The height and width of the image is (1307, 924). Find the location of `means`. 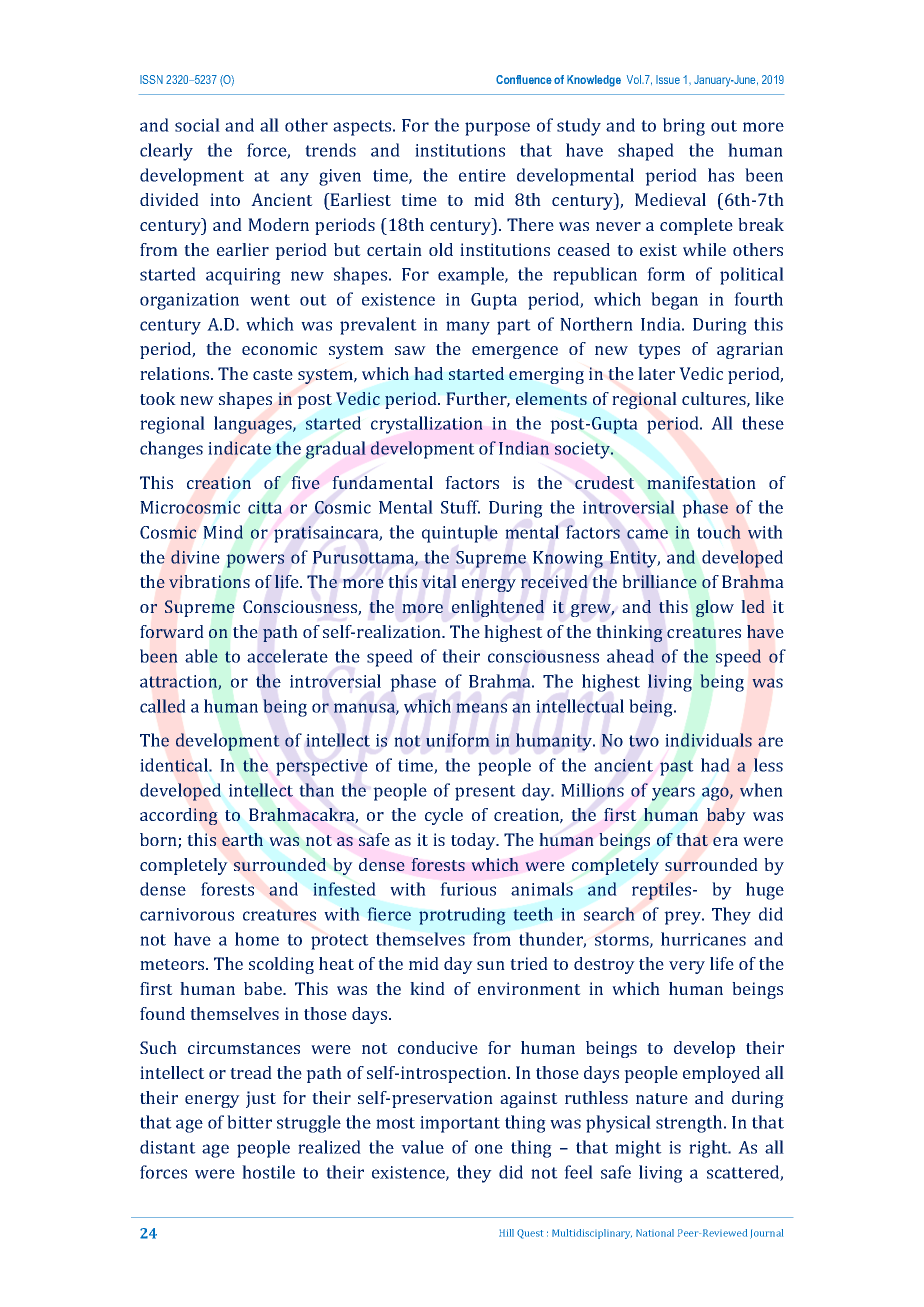

means is located at coordinates (481, 708).
